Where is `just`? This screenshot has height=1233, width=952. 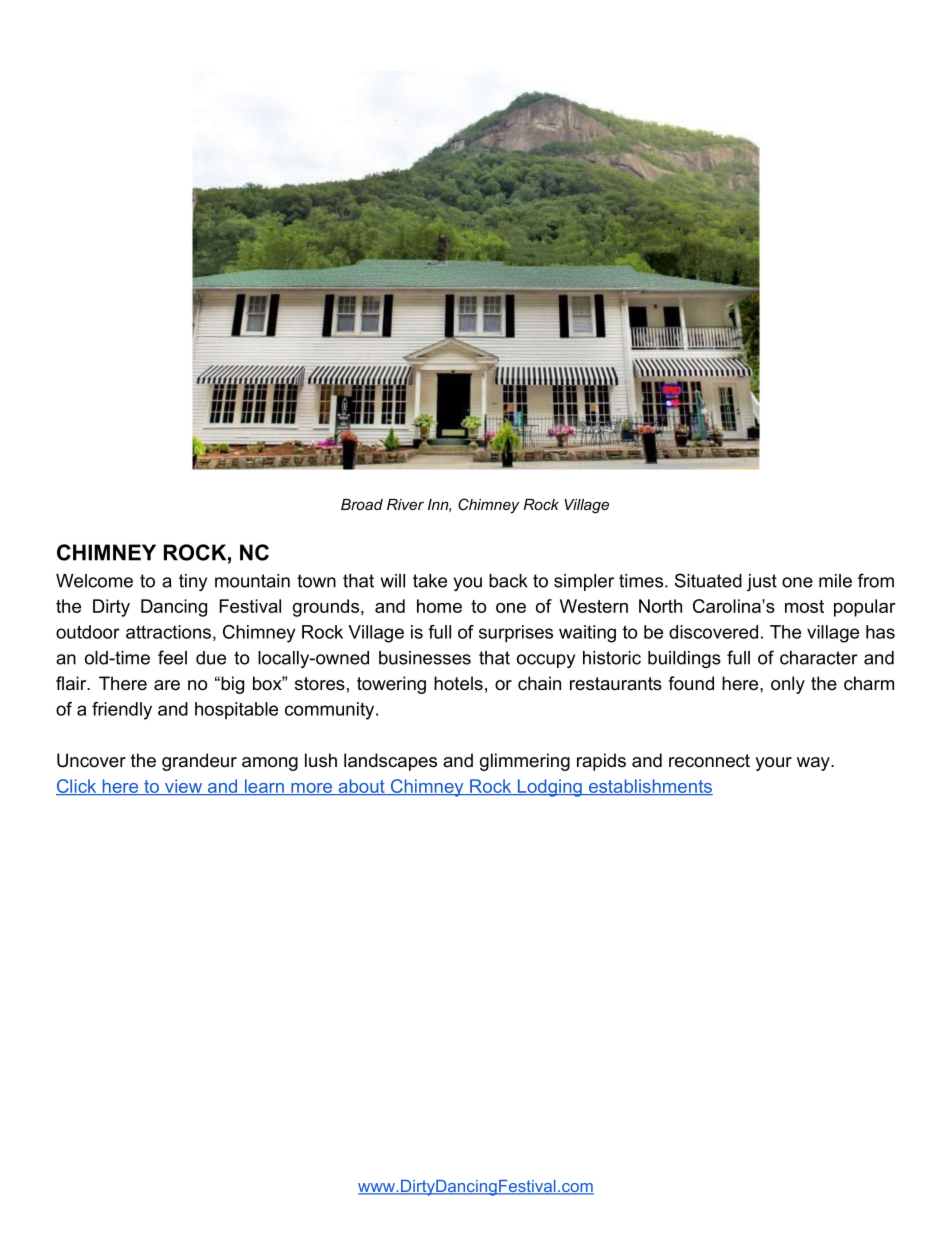
just is located at coordinates (762, 582).
